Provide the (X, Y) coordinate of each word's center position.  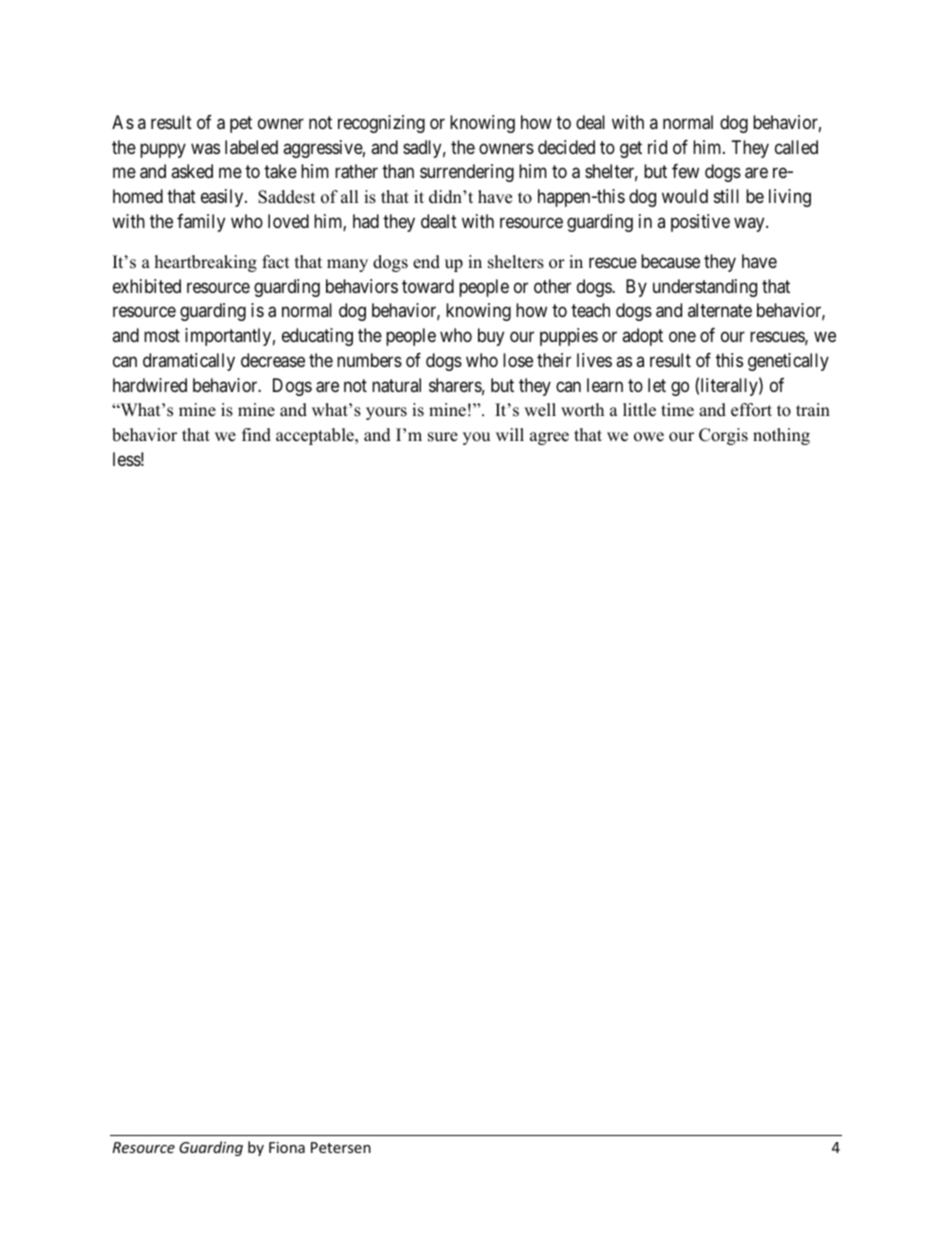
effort (751, 410)
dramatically (189, 362)
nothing (781, 436)
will (510, 434)
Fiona (287, 1147)
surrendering (467, 173)
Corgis (723, 436)
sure (443, 437)
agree (549, 438)
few (685, 171)
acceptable (316, 436)
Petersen (341, 1147)
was (205, 148)
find (256, 435)
